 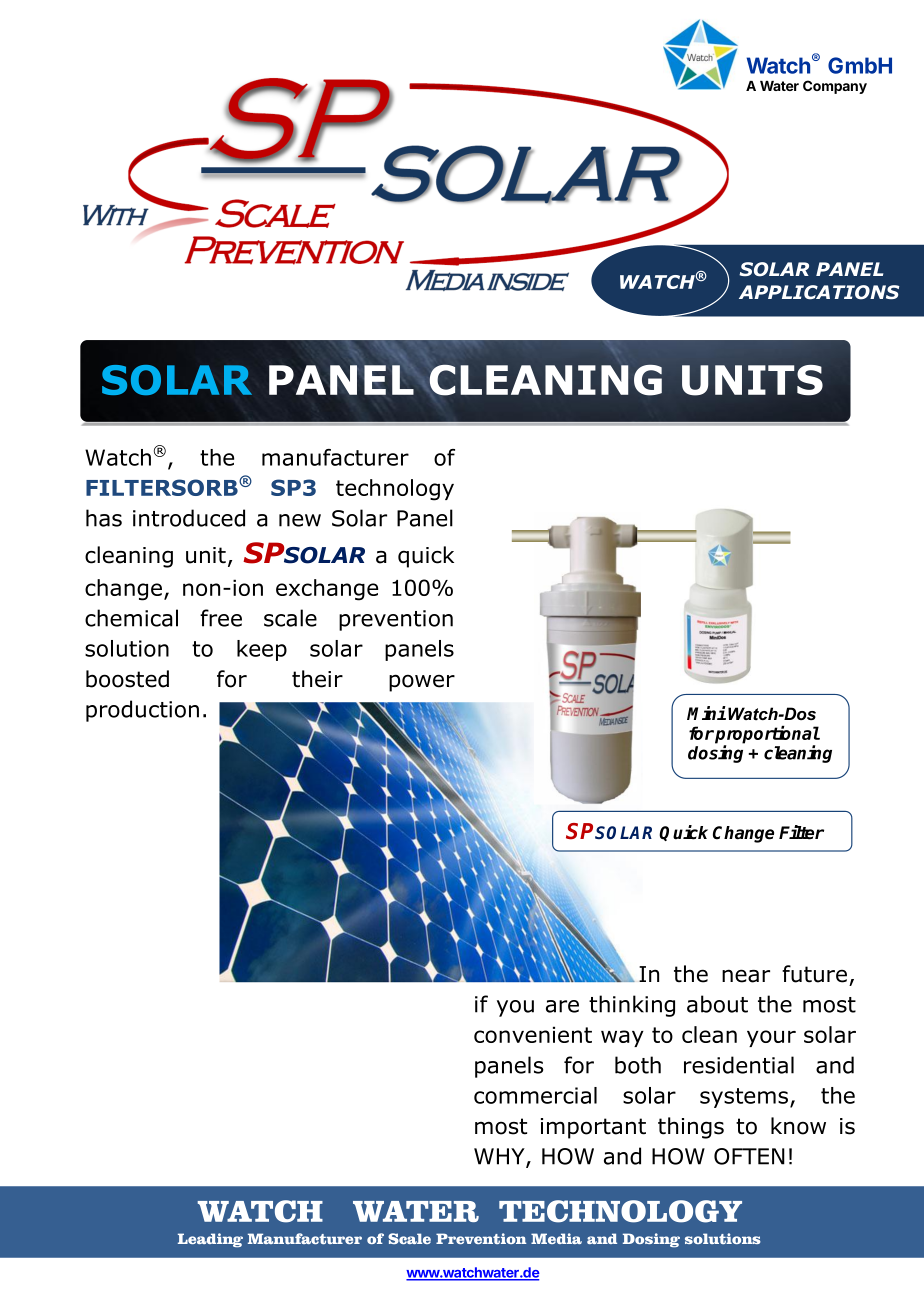 I want to click on new, so click(x=300, y=520).
